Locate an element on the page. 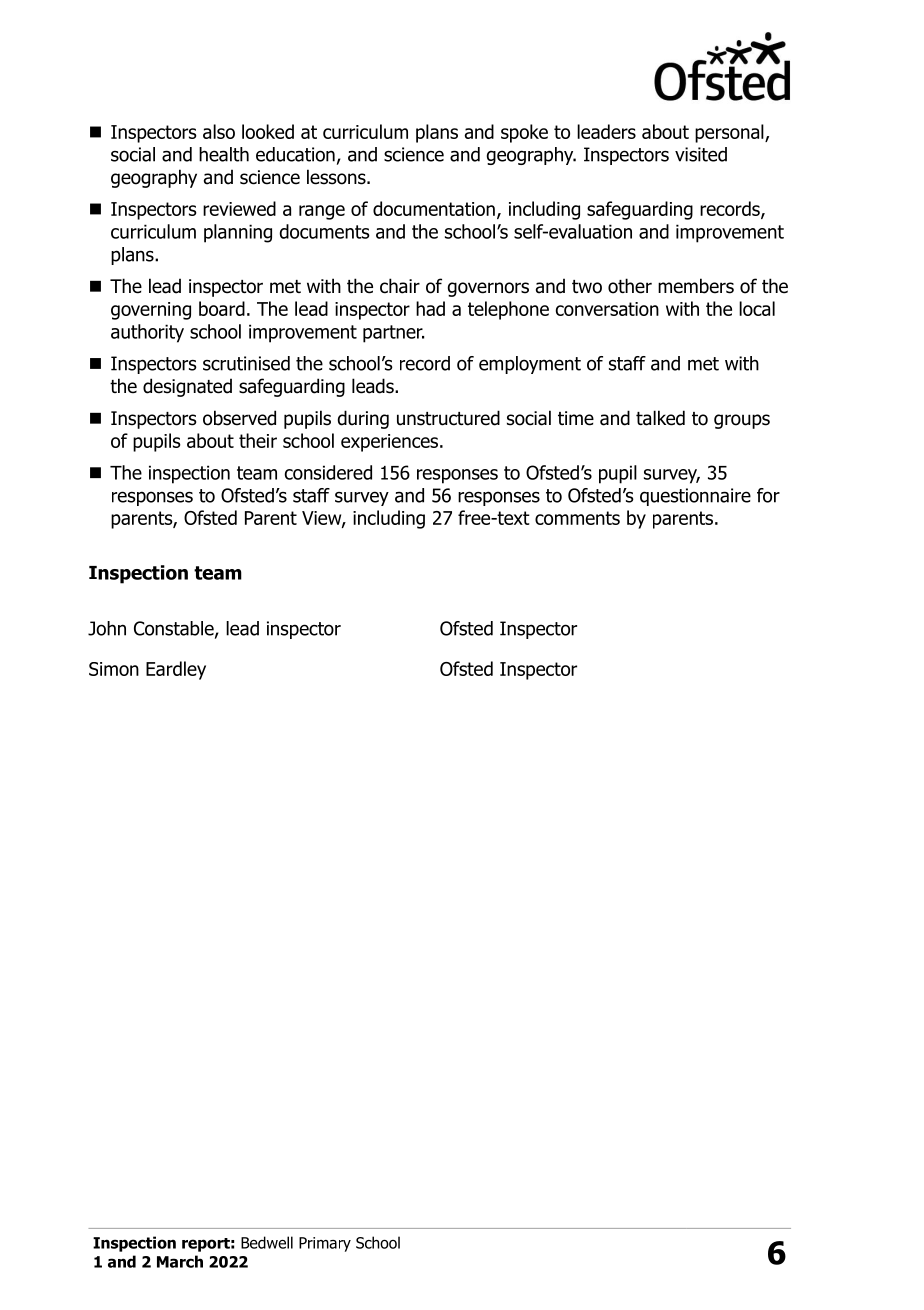  health is located at coordinates (224, 154).
